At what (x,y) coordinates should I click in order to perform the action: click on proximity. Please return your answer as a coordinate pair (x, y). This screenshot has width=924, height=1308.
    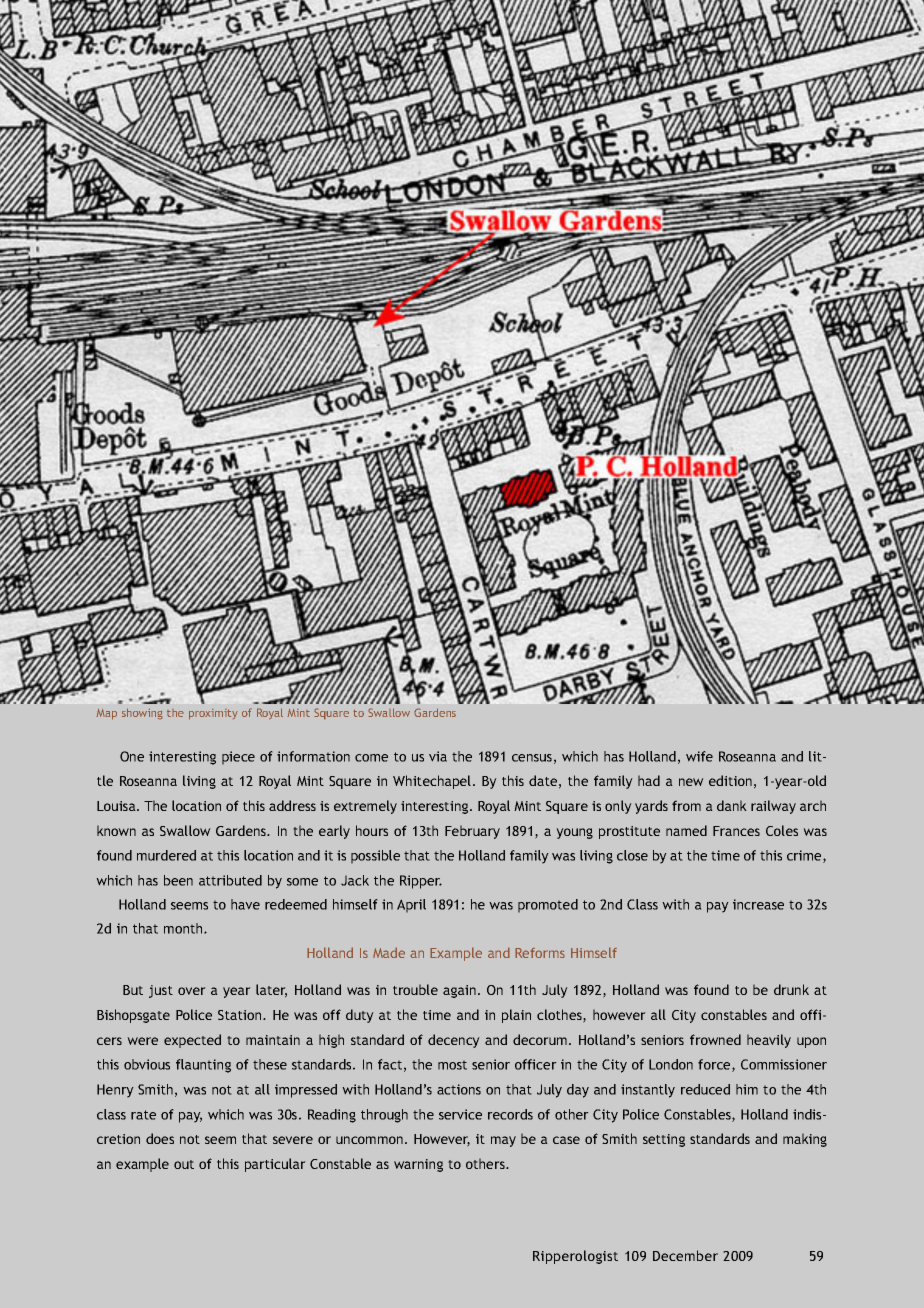
    Looking at the image, I should click on (213, 714).
